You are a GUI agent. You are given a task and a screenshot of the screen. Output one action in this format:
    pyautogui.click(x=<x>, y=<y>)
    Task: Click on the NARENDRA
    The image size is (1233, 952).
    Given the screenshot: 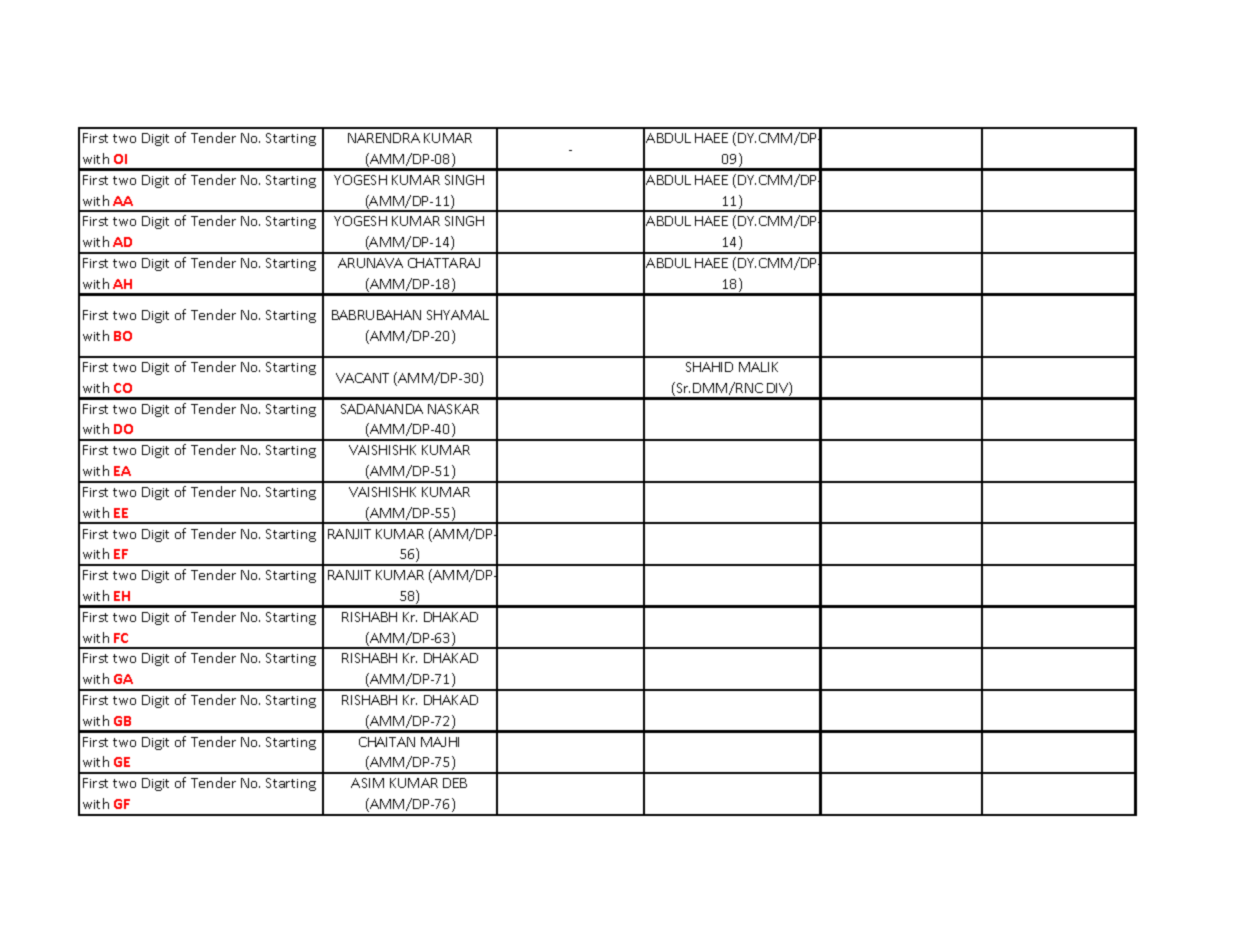 What is the action you would take?
    pyautogui.click(x=384, y=138)
